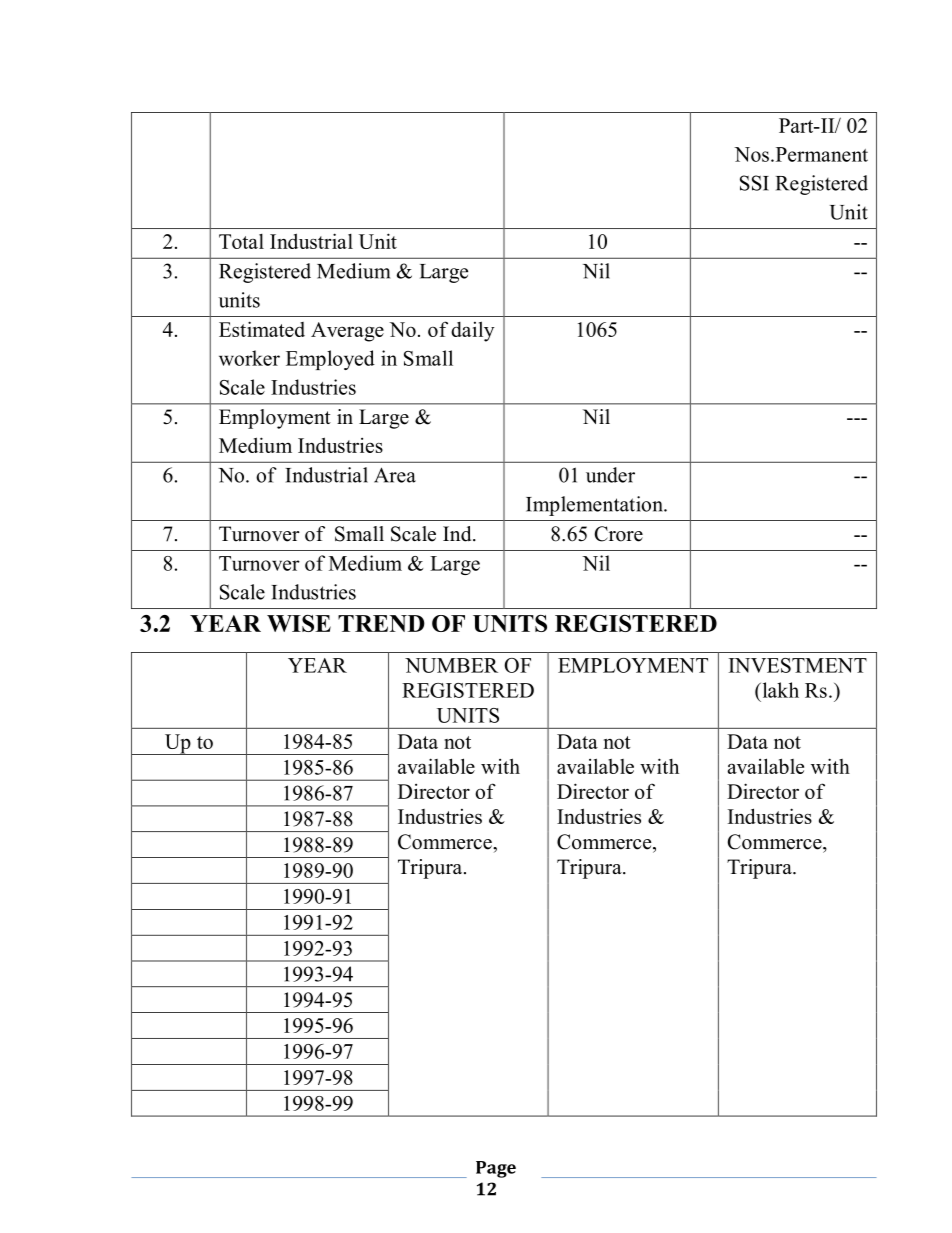 The height and width of the screenshot is (1233, 952). What do you see at coordinates (779, 690) in the screenshot?
I see `lakh` at bounding box center [779, 690].
